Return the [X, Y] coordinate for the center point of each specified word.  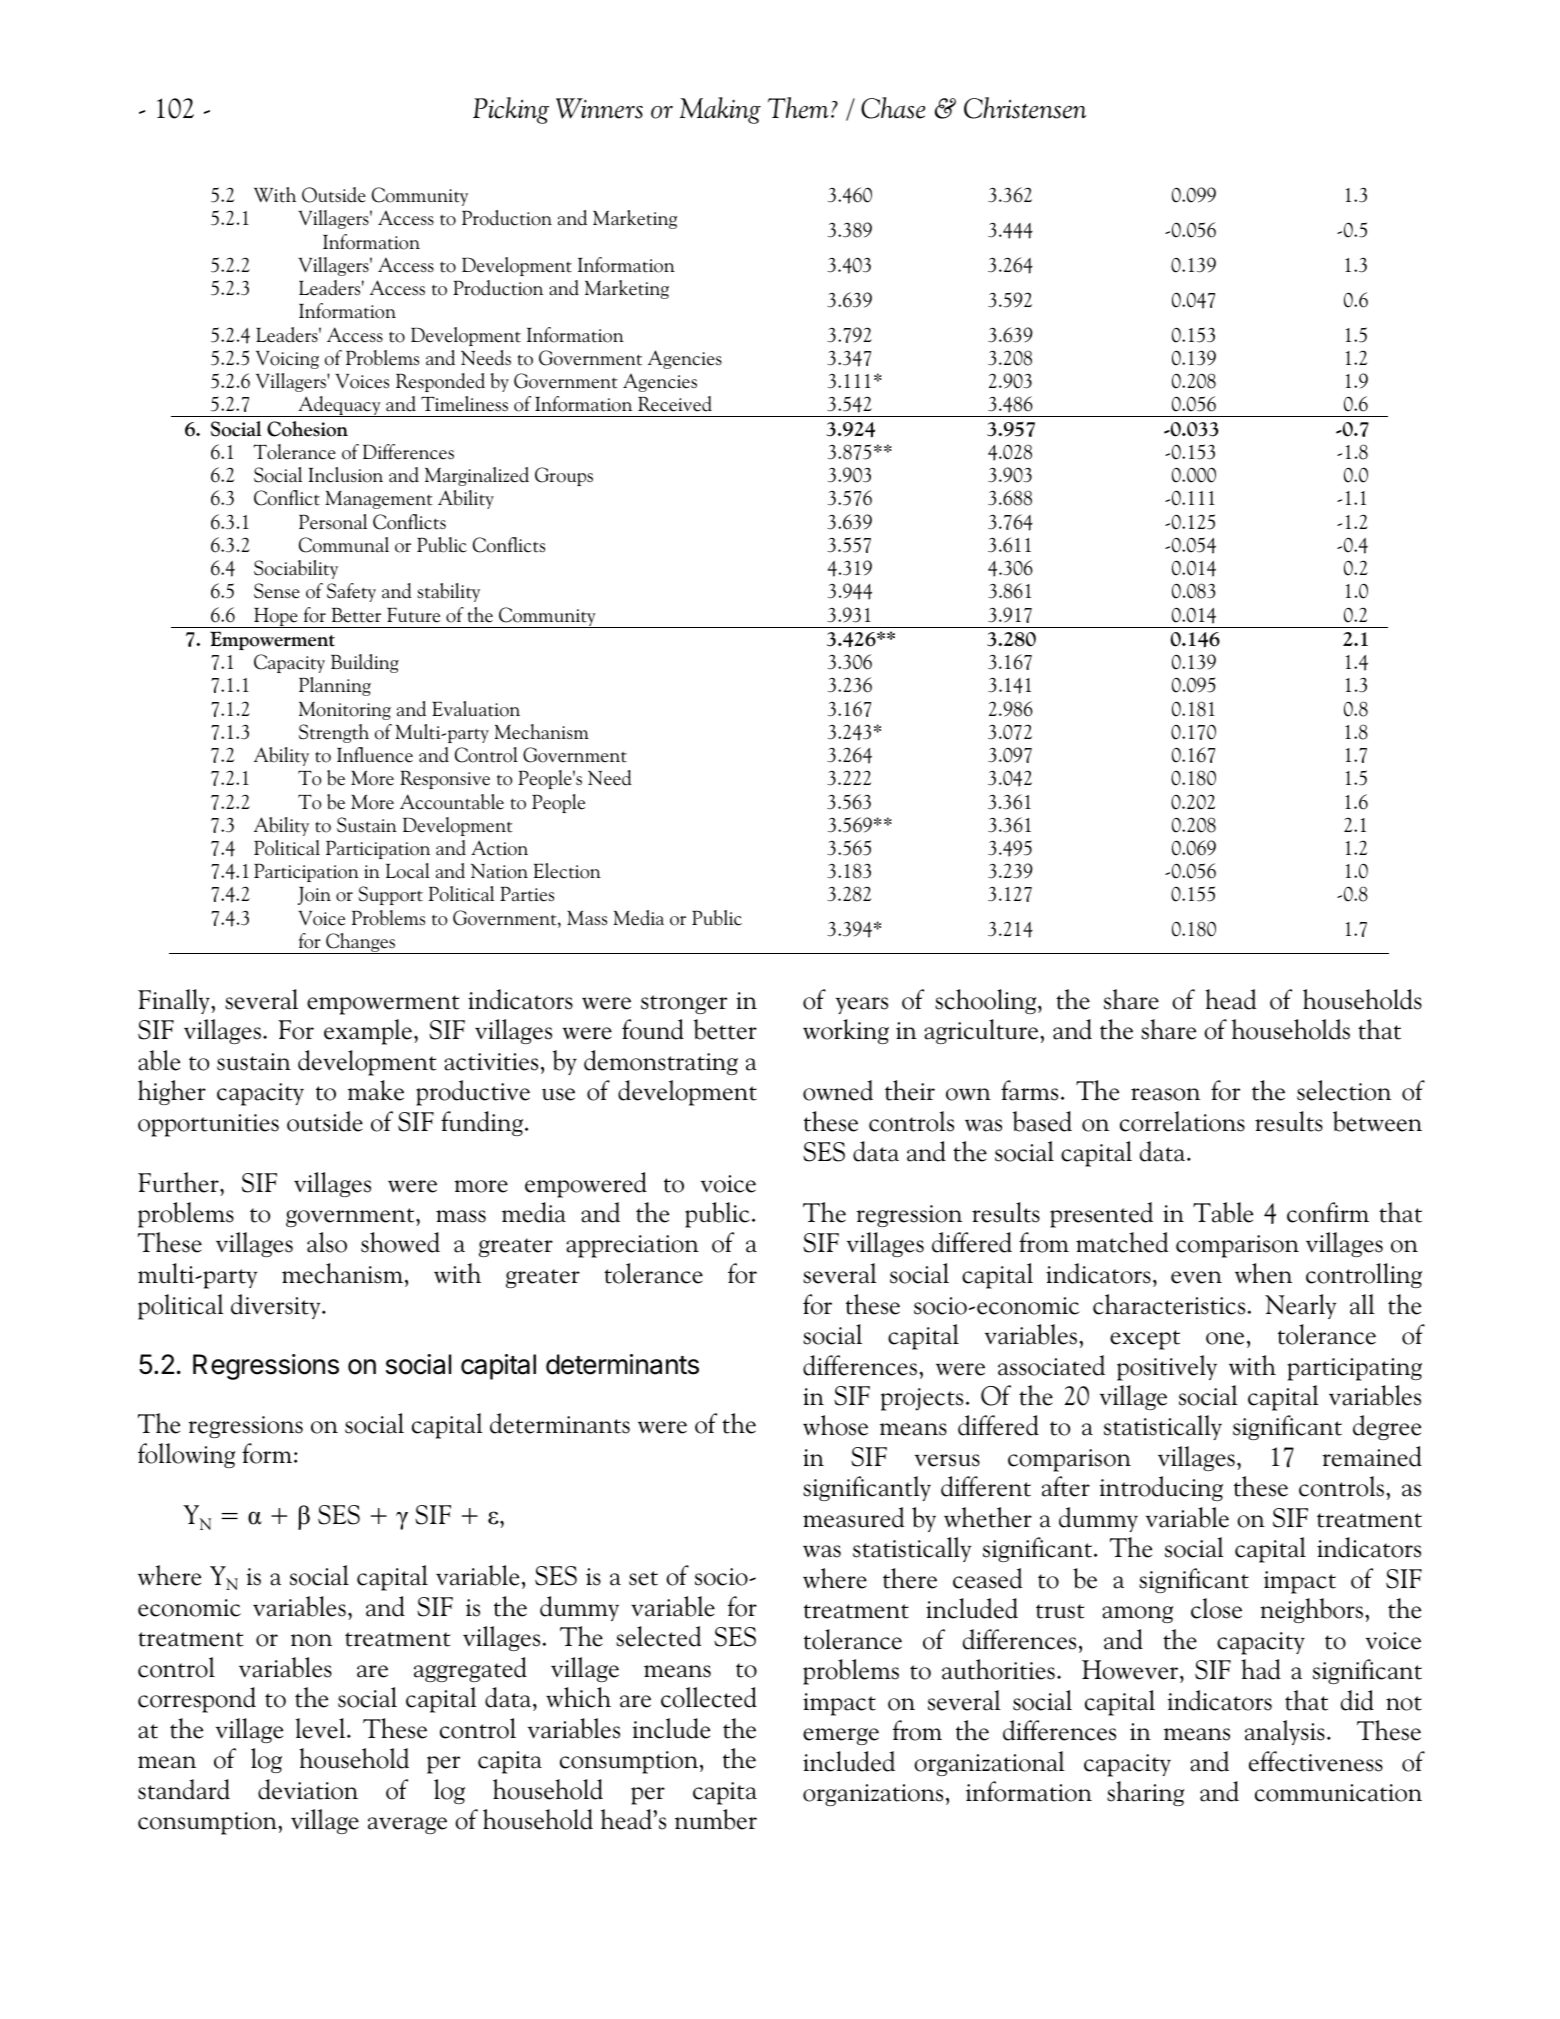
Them [798, 108]
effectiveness [1316, 1761]
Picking [511, 110]
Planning [335, 686]
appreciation [632, 1246]
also [327, 1242]
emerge [841, 1736]
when [1263, 1273]
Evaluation [476, 709]
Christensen [1025, 108]
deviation [308, 1789]
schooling [987, 1001]
